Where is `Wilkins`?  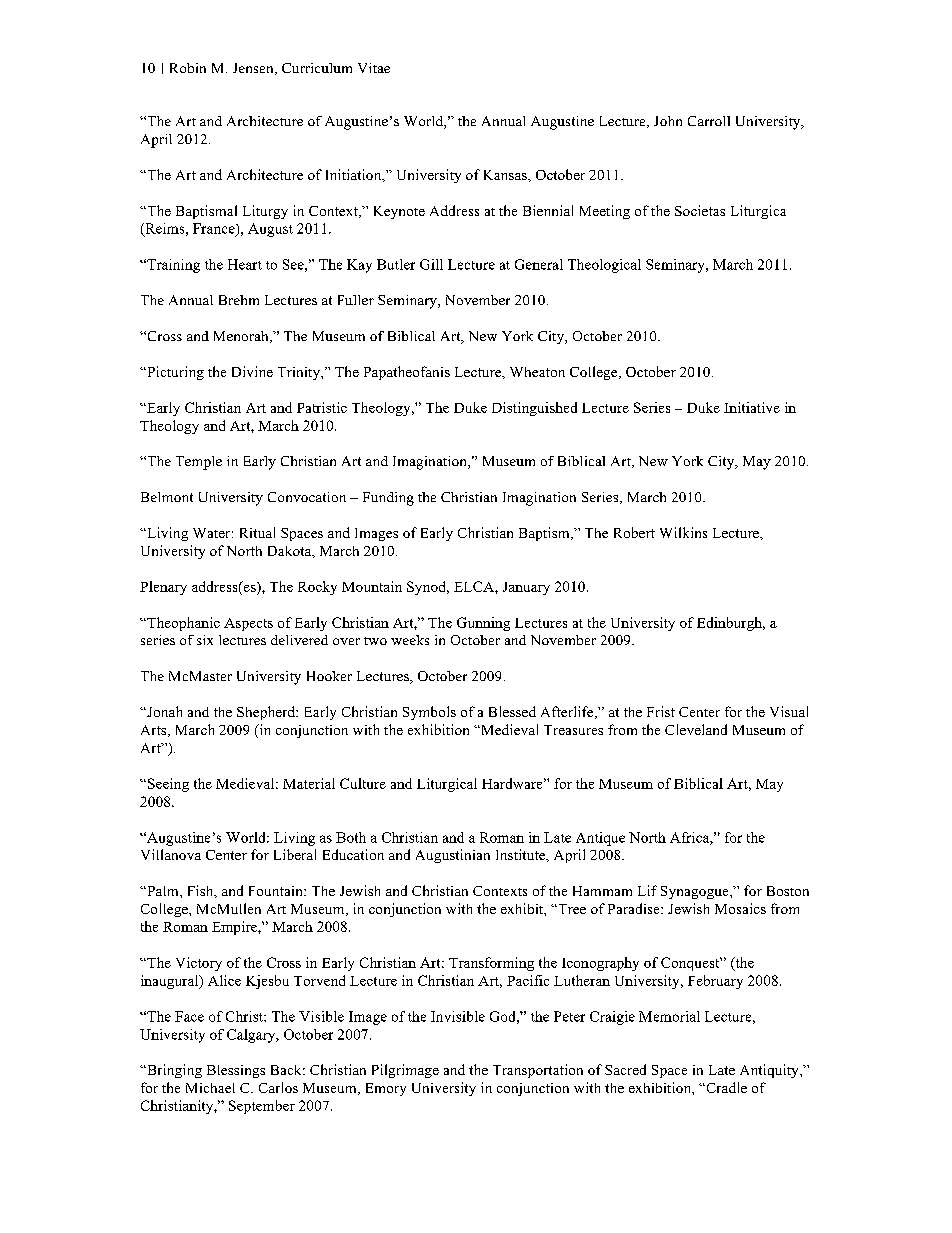
Wilkins is located at coordinates (683, 532).
